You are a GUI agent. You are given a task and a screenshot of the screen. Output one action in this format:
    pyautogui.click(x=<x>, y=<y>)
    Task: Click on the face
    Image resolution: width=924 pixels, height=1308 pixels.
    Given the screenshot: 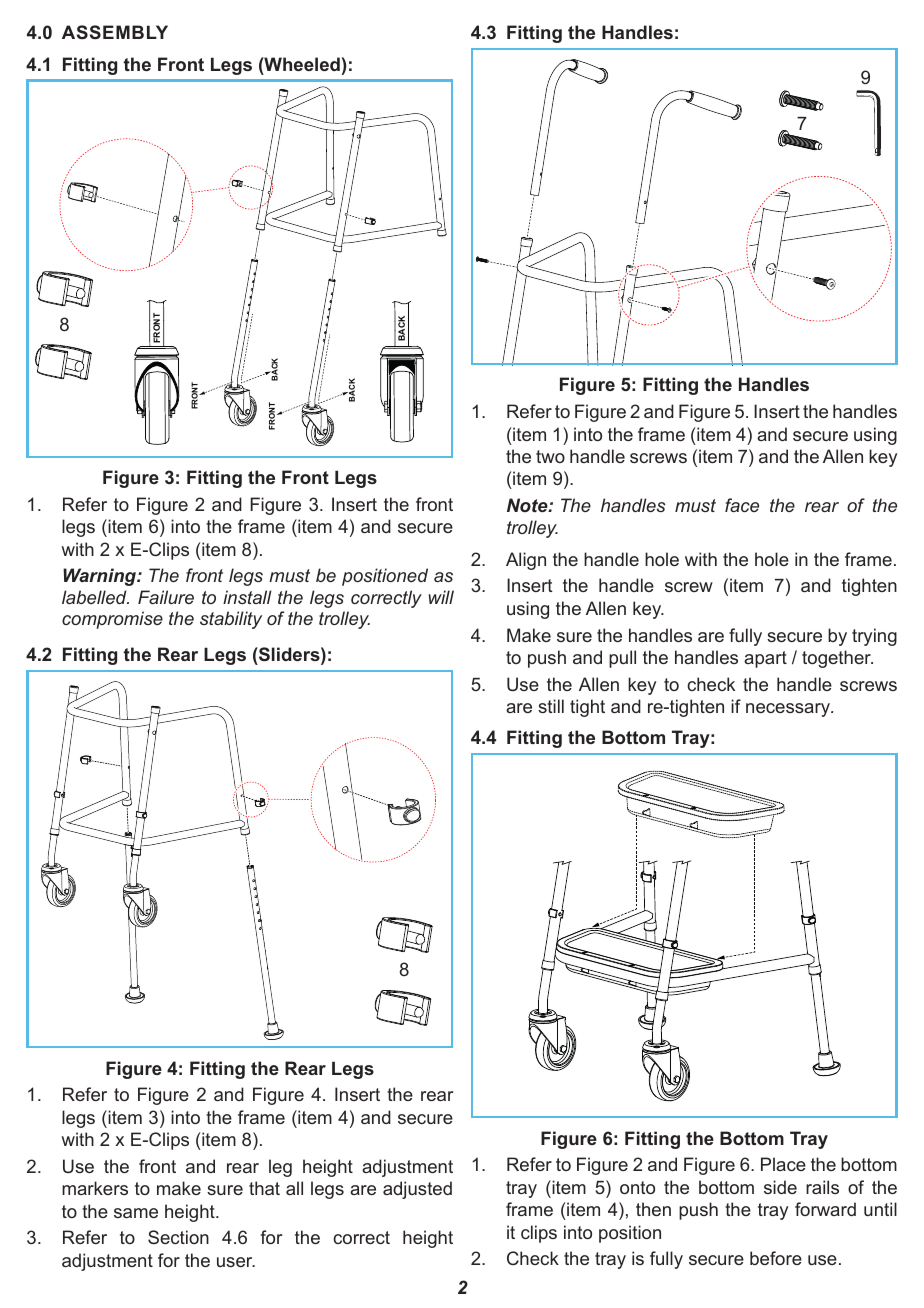 What is the action you would take?
    pyautogui.click(x=742, y=505)
